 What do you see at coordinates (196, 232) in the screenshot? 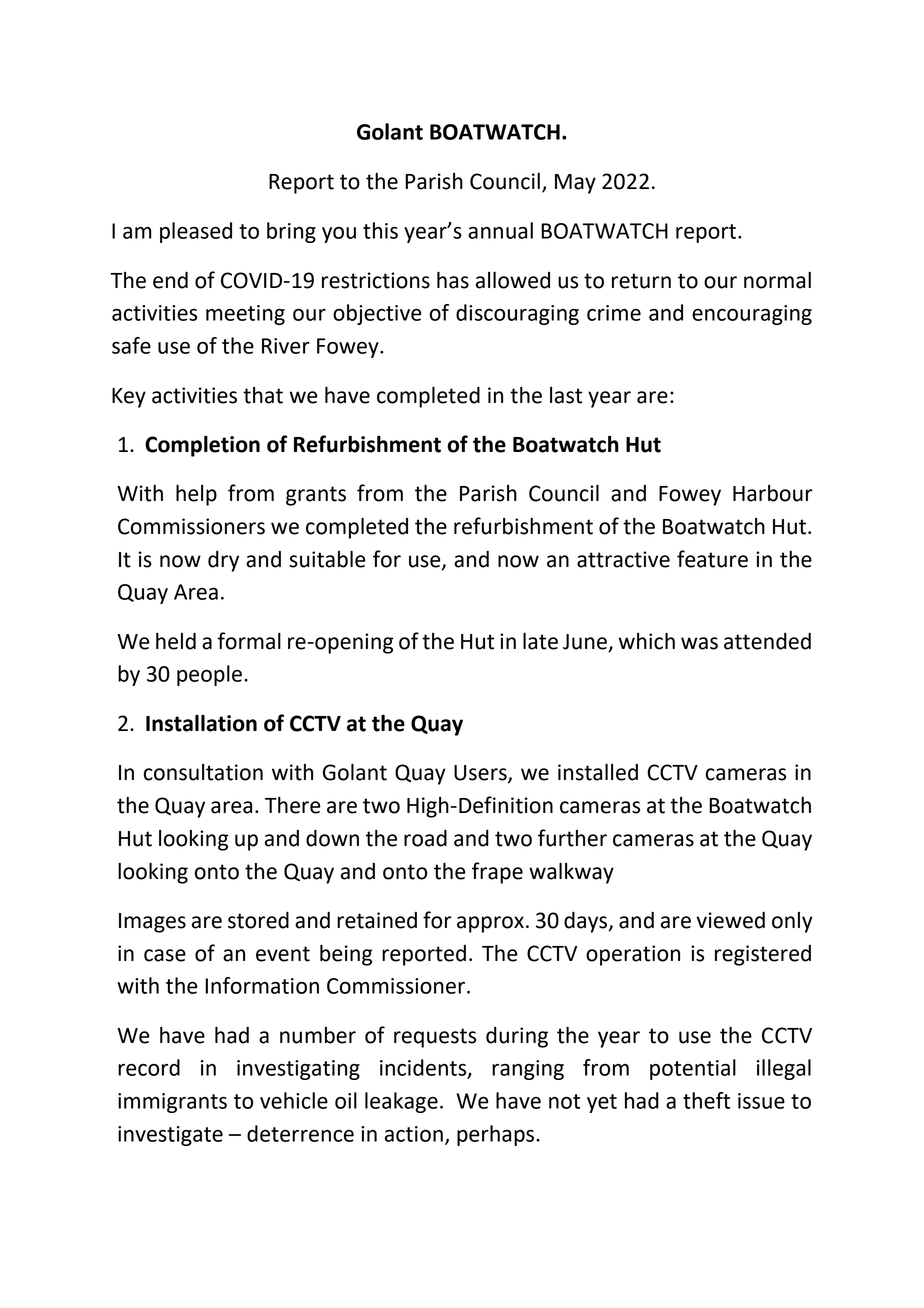
I see `pleased` at bounding box center [196, 232].
